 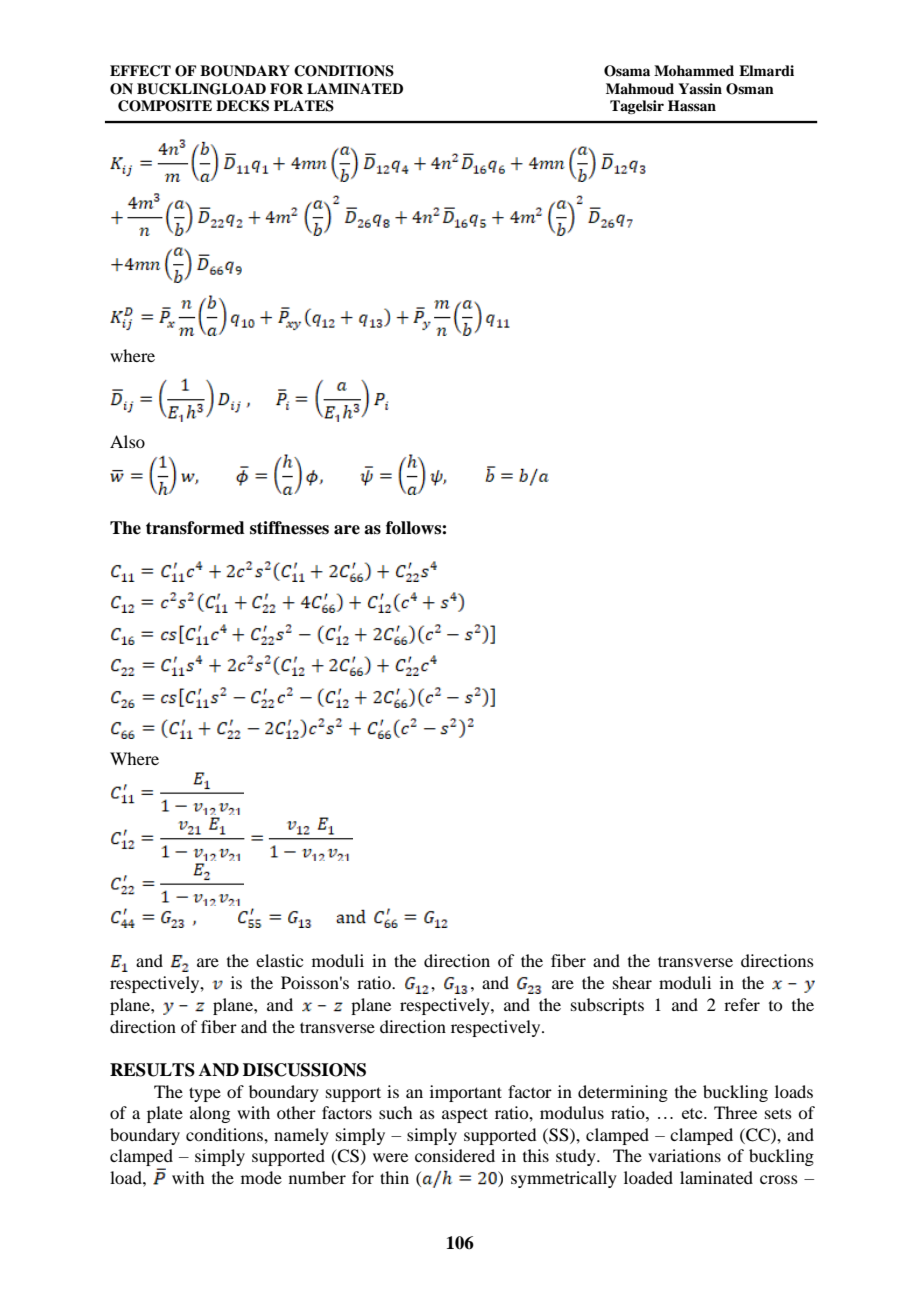 What do you see at coordinates (684, 1155) in the page?
I see `variations` at bounding box center [684, 1155].
